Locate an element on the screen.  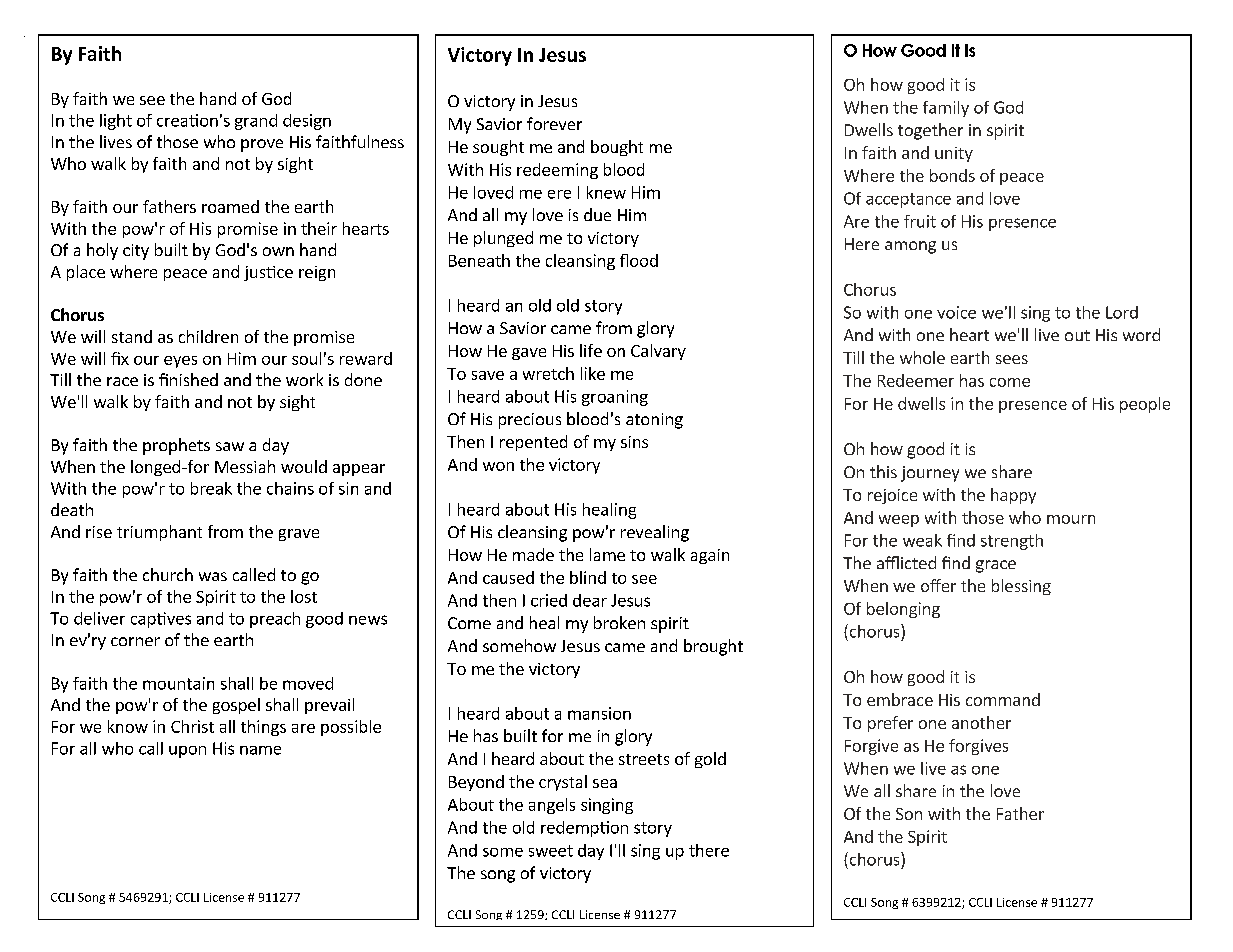
together is located at coordinates (930, 131).
